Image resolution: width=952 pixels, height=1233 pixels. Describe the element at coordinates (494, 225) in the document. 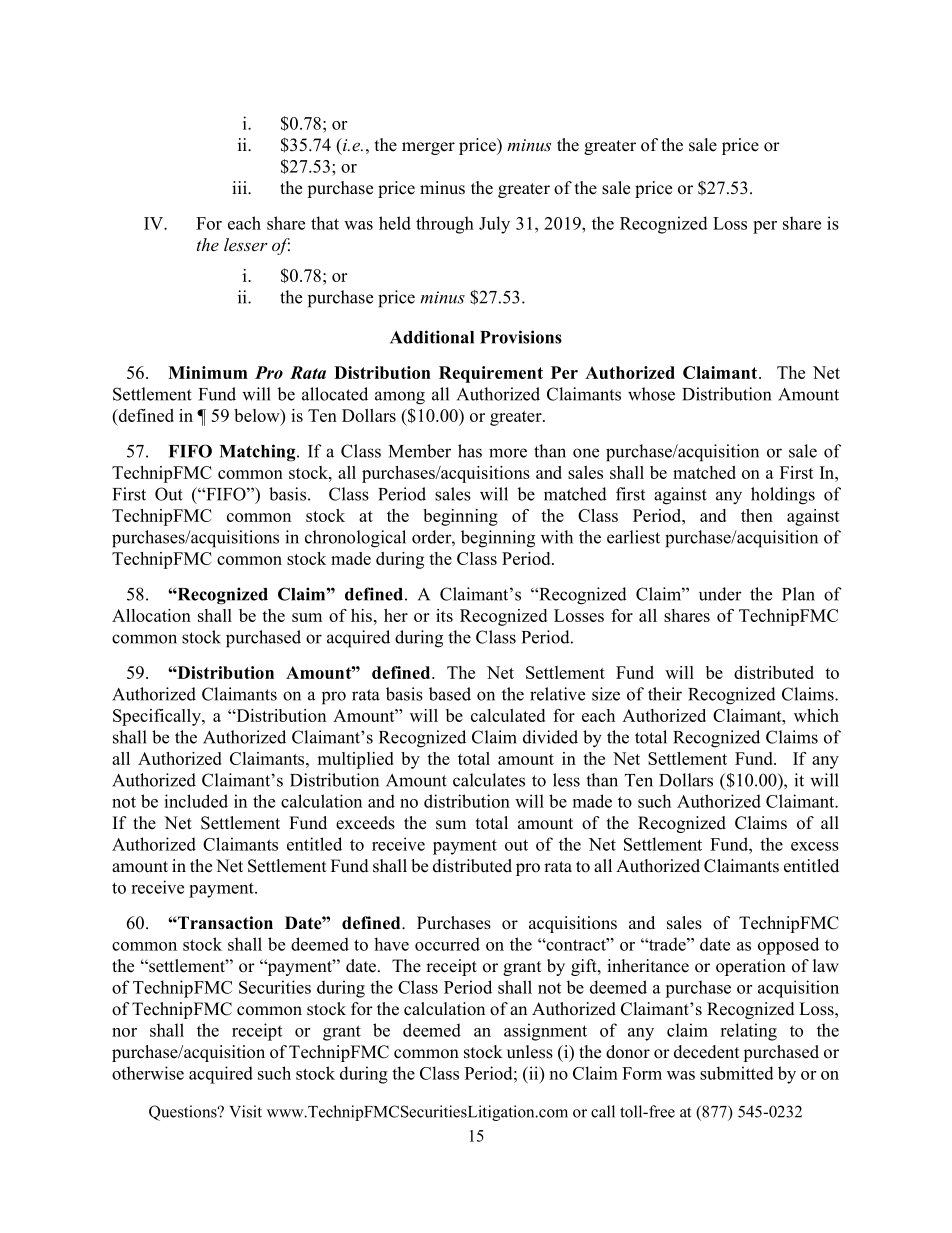

I see `July` at that location.
